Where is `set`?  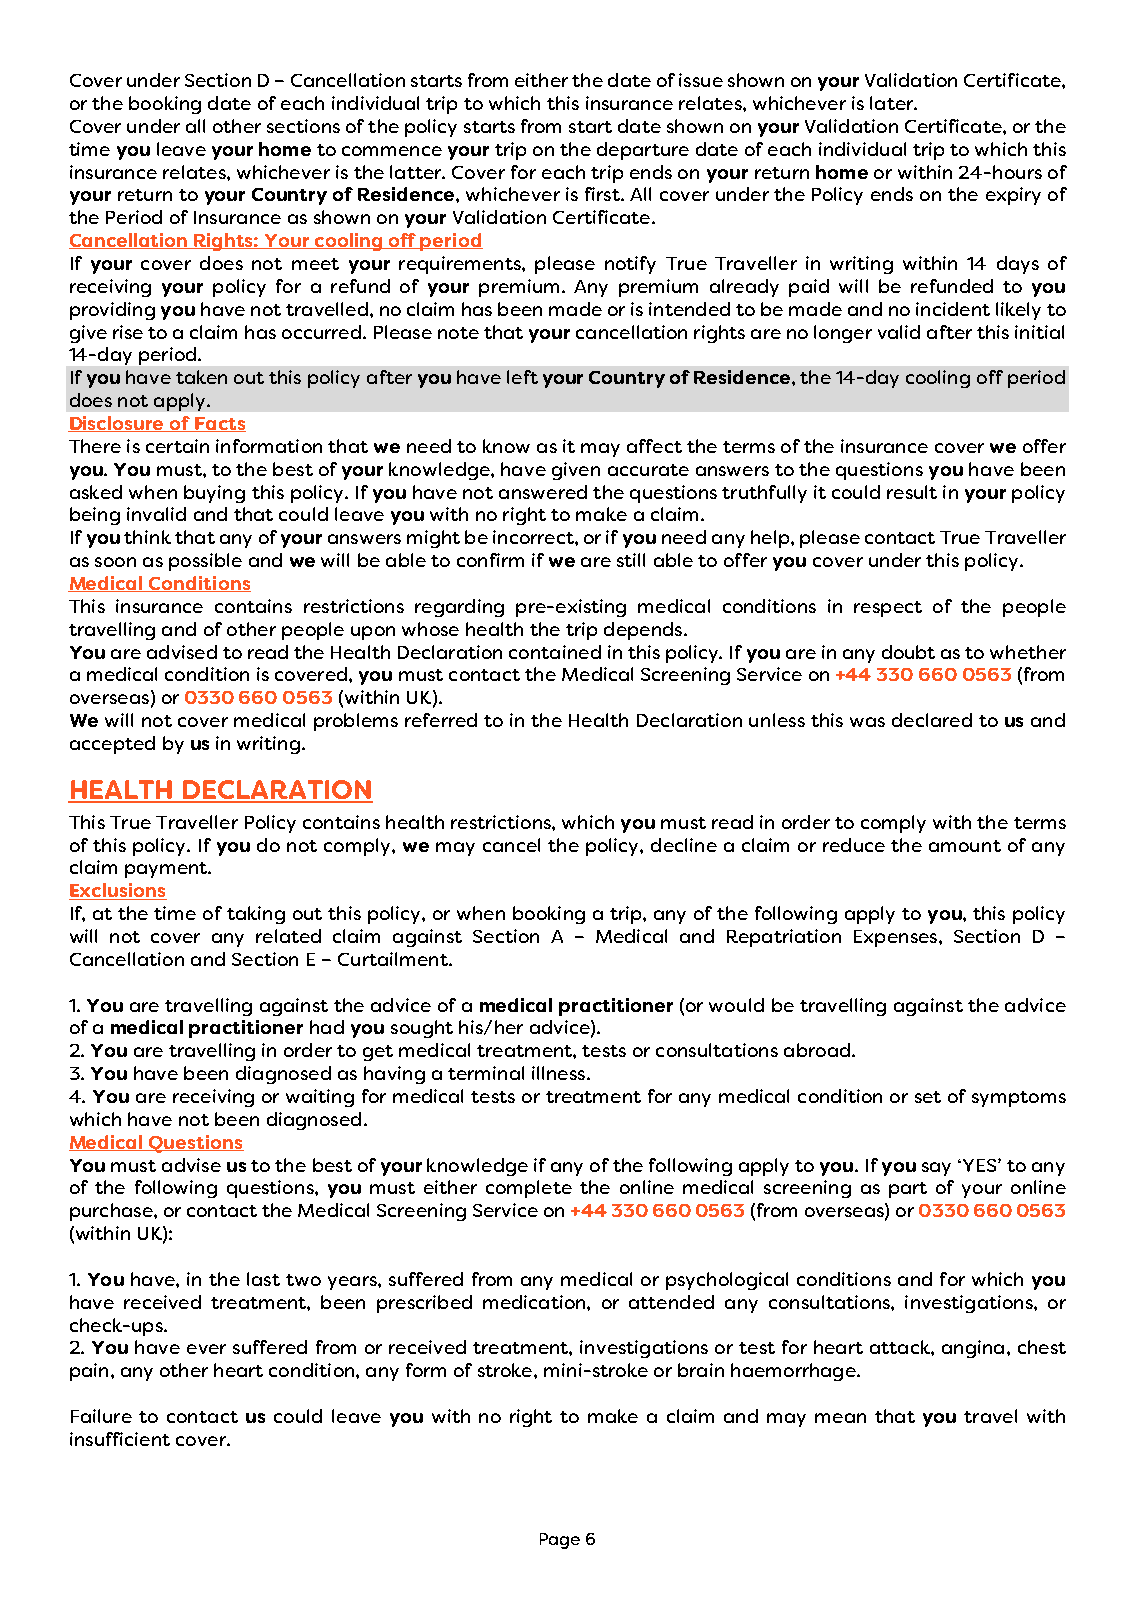
set is located at coordinates (928, 1097).
